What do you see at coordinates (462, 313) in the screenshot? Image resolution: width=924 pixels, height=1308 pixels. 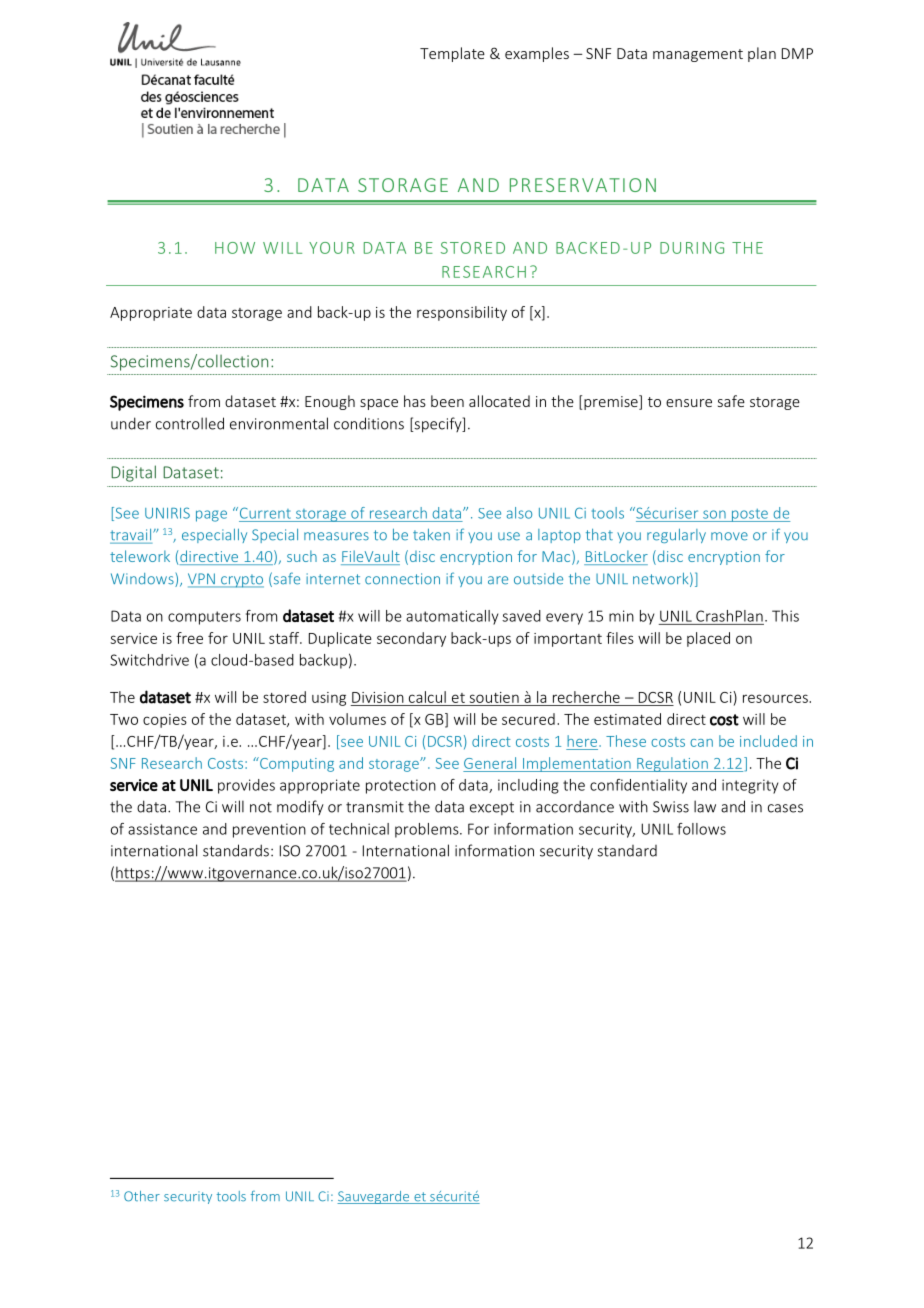 I see `responsibility` at bounding box center [462, 313].
